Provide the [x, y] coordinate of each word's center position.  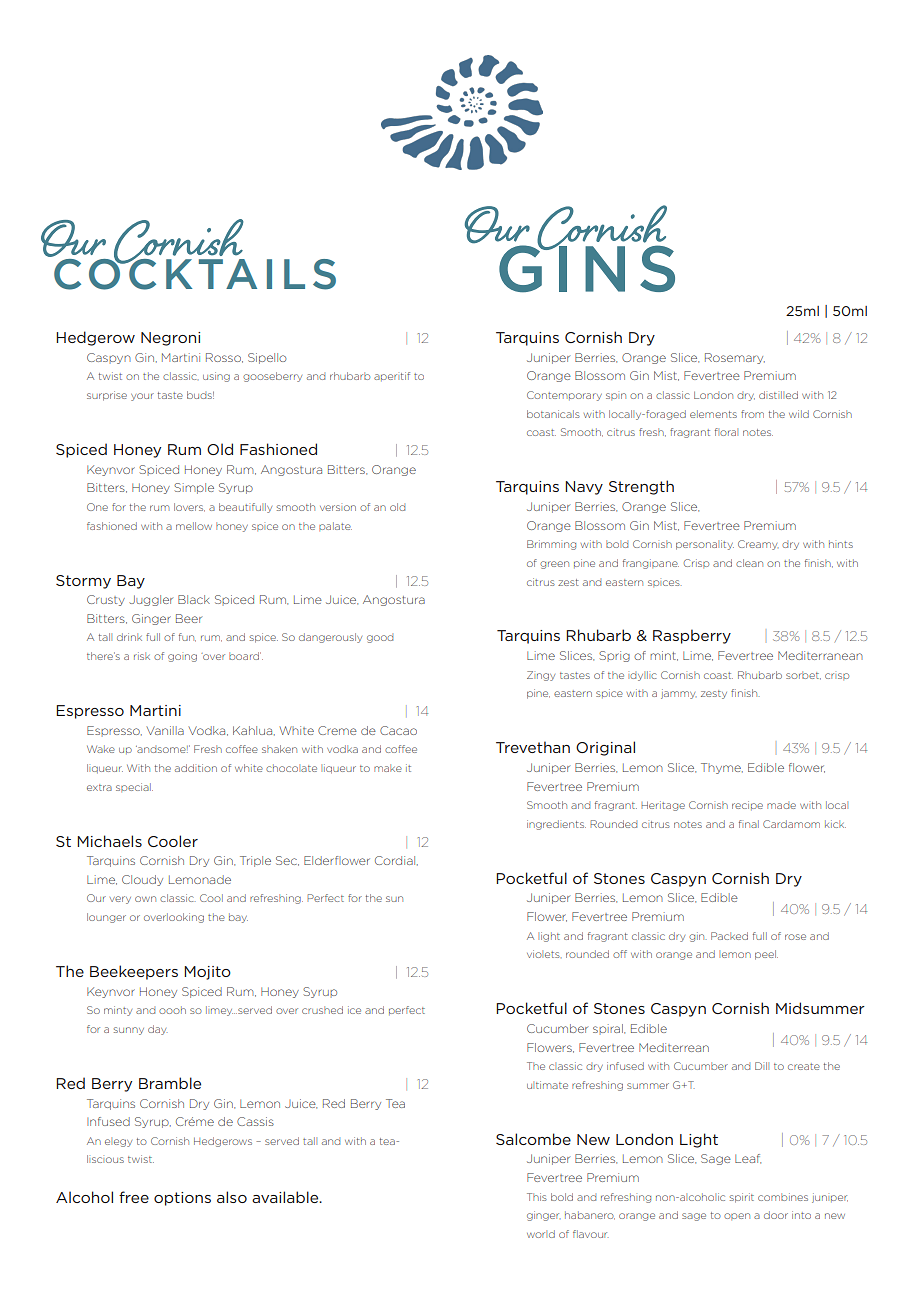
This [537, 1197]
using [216, 377]
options [182, 1199]
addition [196, 768]
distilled [778, 395]
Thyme [722, 768]
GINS [587, 268]
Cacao [398, 730]
